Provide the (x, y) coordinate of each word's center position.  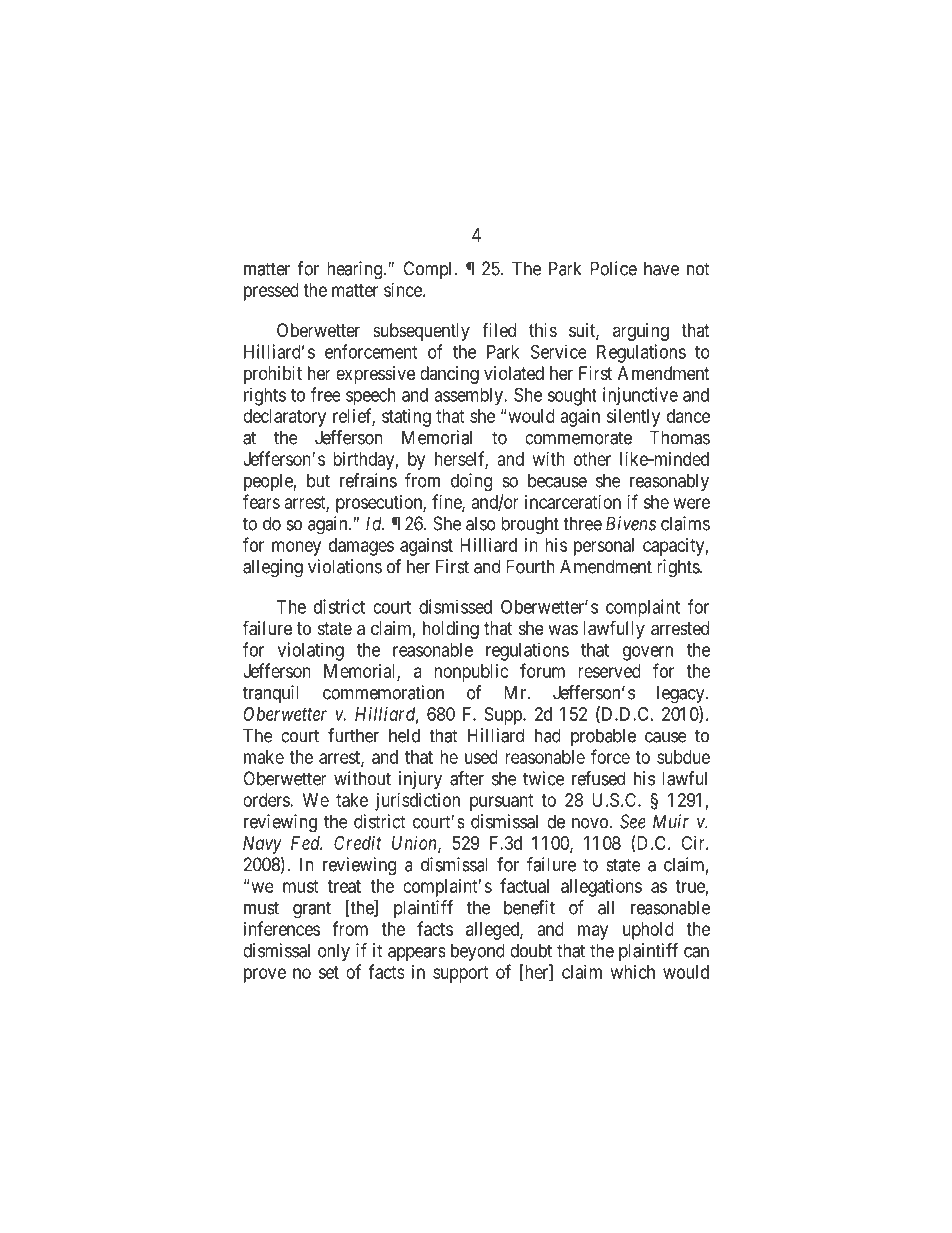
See (632, 821)
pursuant (502, 802)
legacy (682, 694)
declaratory (284, 418)
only (334, 952)
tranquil (271, 694)
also (481, 523)
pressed (271, 292)
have (661, 268)
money (296, 548)
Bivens (631, 523)
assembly (469, 397)
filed (499, 330)
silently (633, 418)
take (352, 800)
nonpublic (471, 673)
